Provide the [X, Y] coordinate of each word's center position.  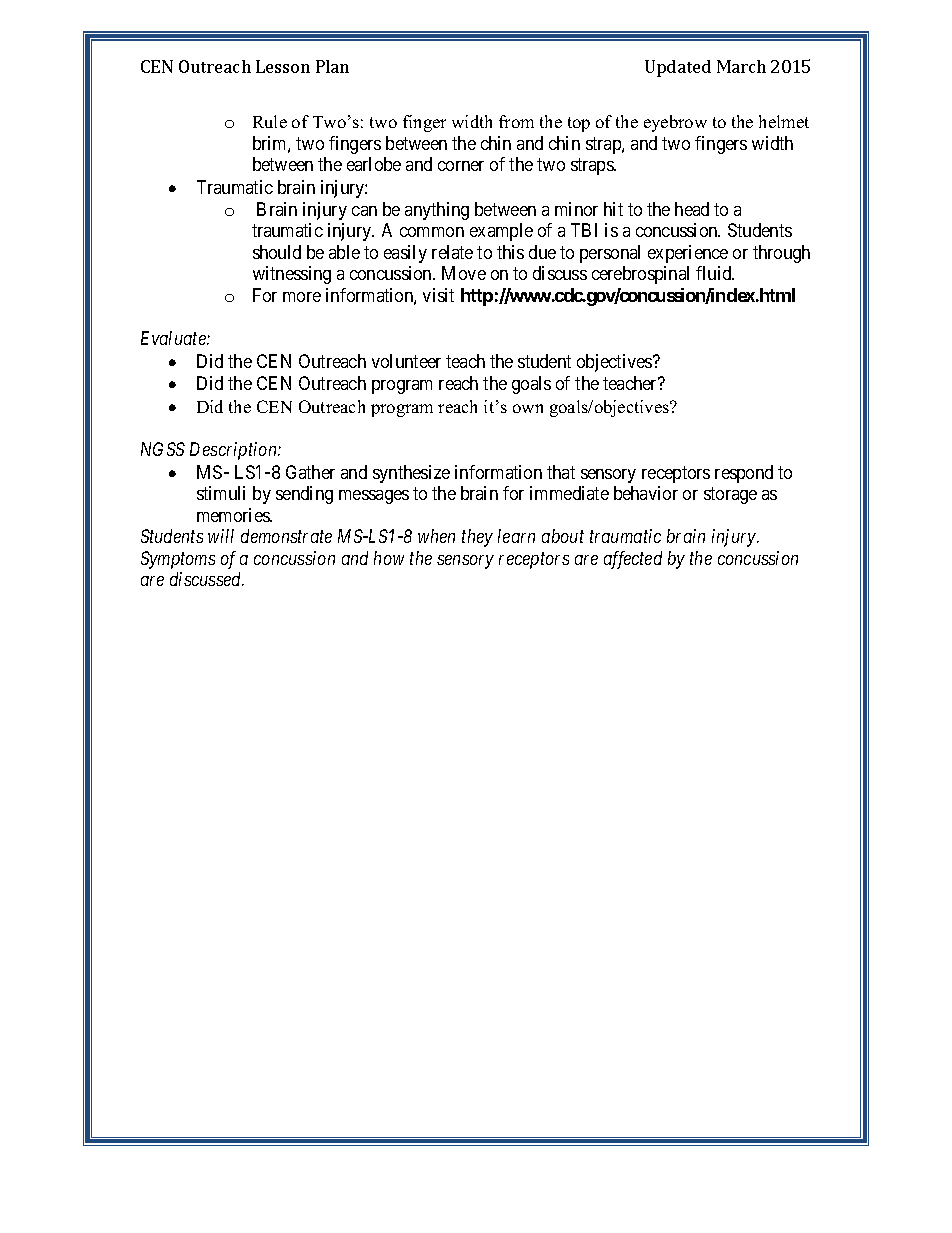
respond [744, 474]
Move [464, 273]
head [692, 209]
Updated [678, 68]
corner [461, 166]
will [221, 536]
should [277, 252]
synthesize [411, 474]
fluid [715, 273]
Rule [270, 121]
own [528, 408]
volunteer [406, 361]
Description [234, 451]
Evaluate [174, 338]
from [516, 121]
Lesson [283, 66]
